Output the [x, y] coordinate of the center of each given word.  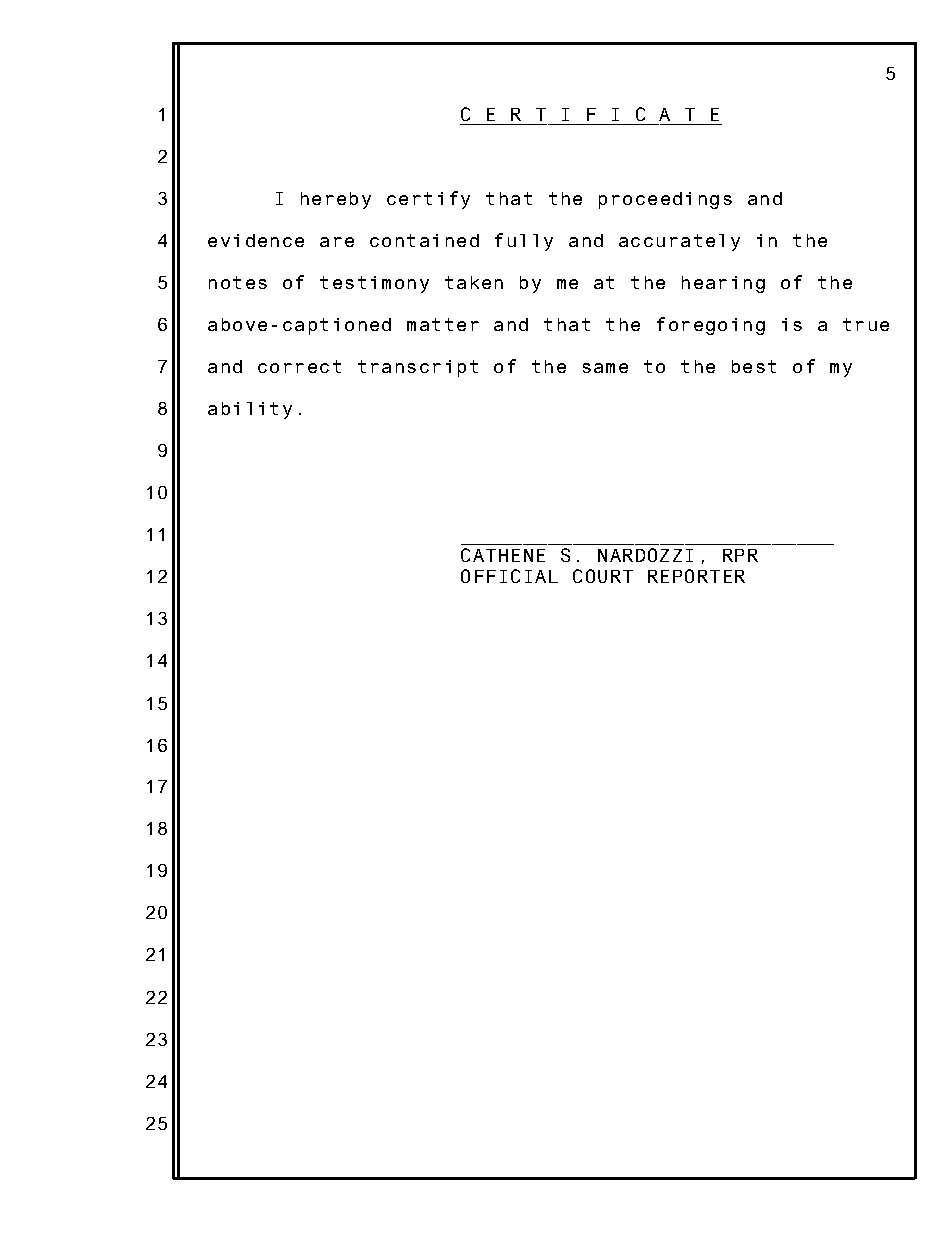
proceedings [665, 200]
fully [524, 242]
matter [443, 324]
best [754, 366]
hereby [336, 200]
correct [299, 366]
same [605, 368]
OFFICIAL [509, 576]
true [866, 324]
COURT [603, 576]
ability [250, 410]
